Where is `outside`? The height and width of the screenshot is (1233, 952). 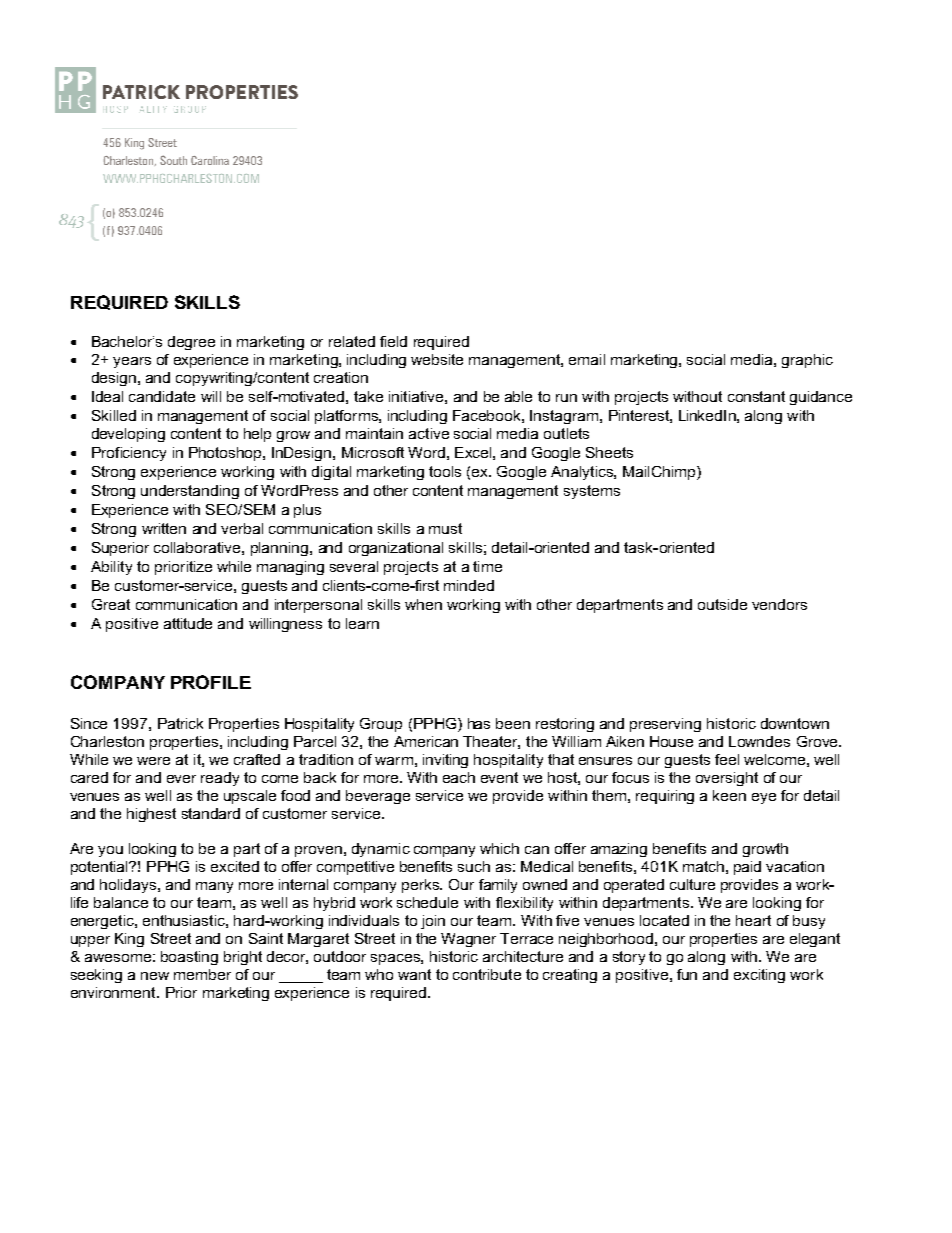
outside is located at coordinates (722, 604).
